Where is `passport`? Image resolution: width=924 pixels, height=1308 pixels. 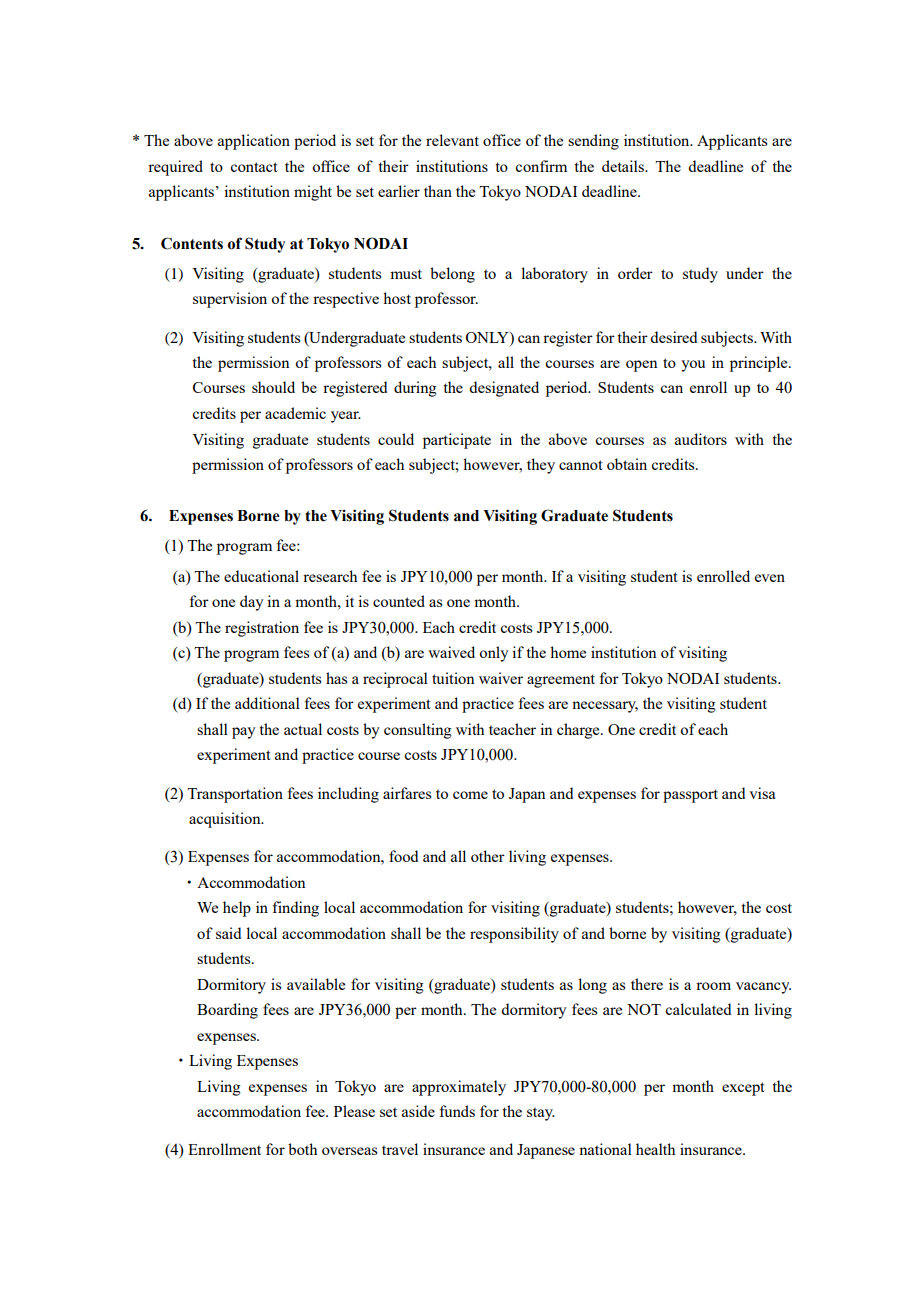
passport is located at coordinates (690, 796).
